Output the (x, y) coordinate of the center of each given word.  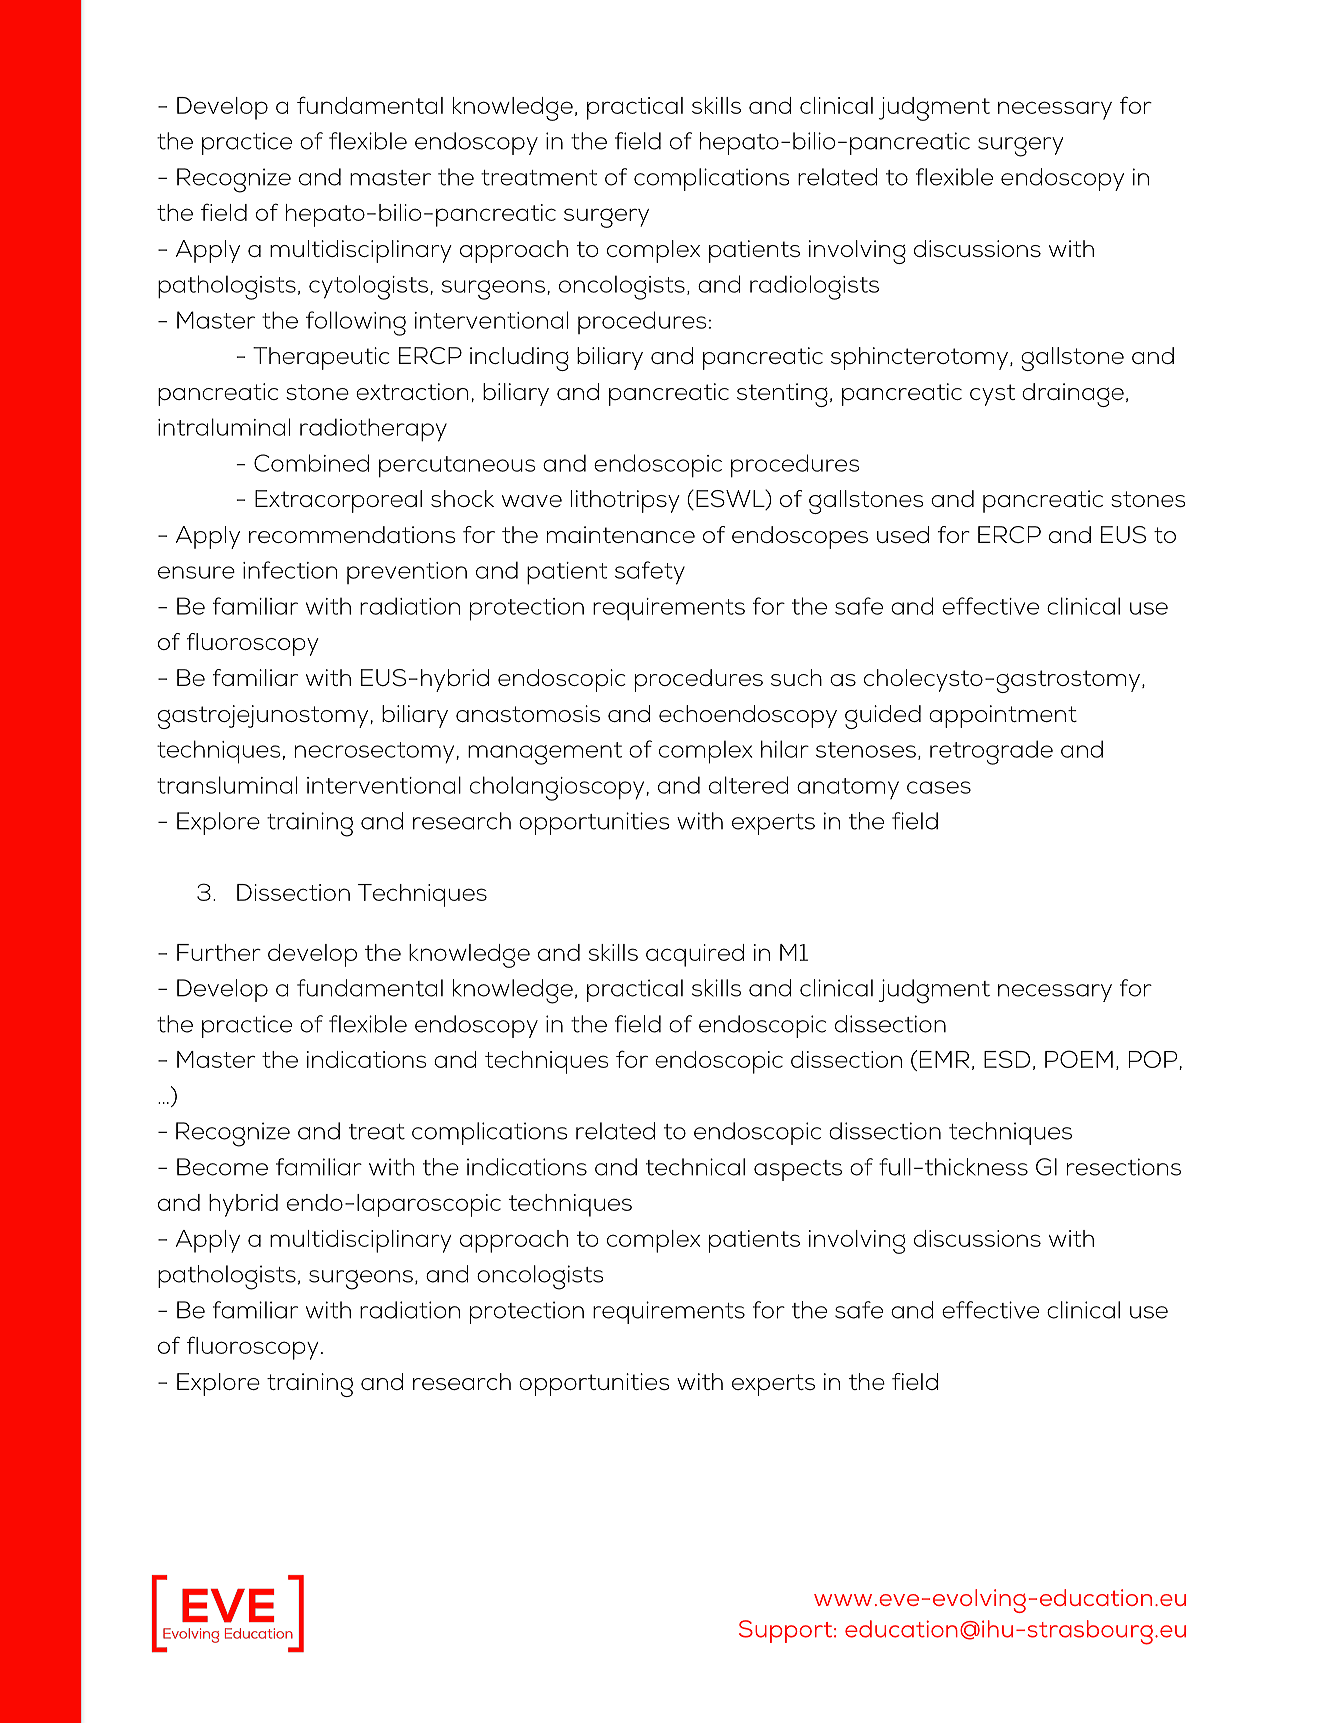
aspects (798, 1170)
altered (749, 785)
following (356, 323)
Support (787, 1631)
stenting (782, 395)
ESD (1007, 1059)
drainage (1073, 395)
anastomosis (528, 713)
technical (695, 1167)
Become (222, 1167)
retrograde (991, 752)
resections (1124, 1167)
